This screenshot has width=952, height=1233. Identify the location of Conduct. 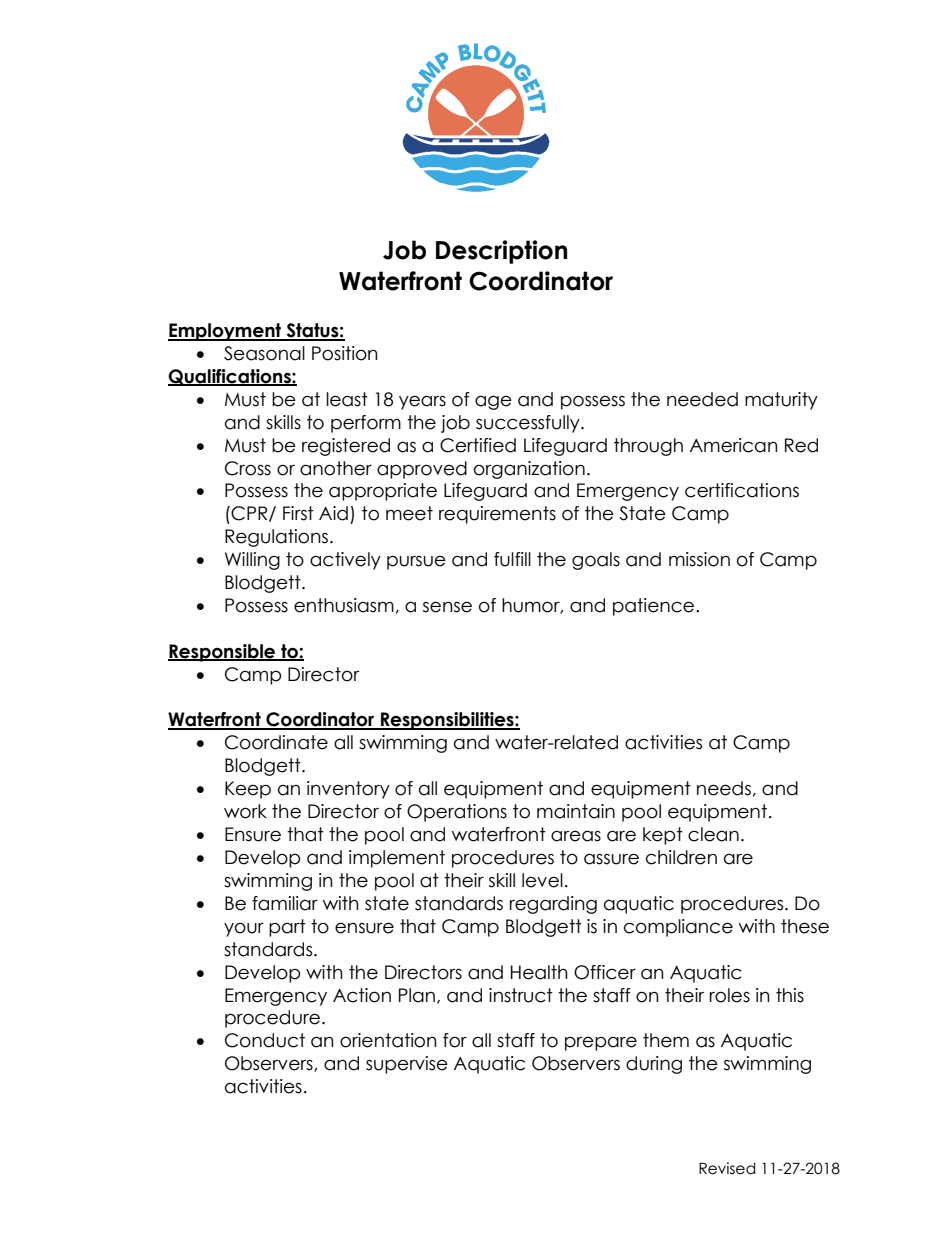
(265, 1040).
